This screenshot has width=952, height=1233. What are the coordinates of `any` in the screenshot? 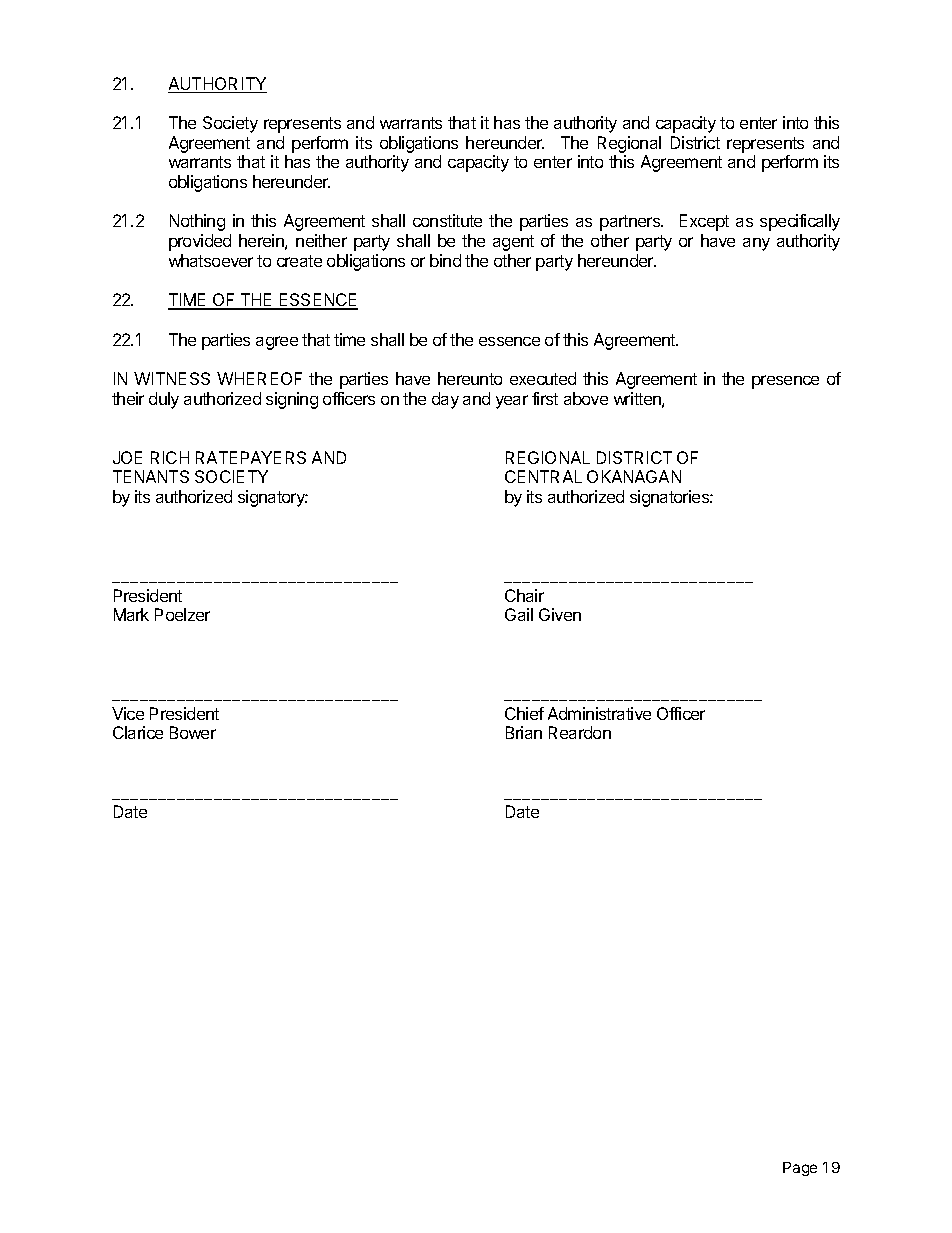 It's located at (756, 244).
